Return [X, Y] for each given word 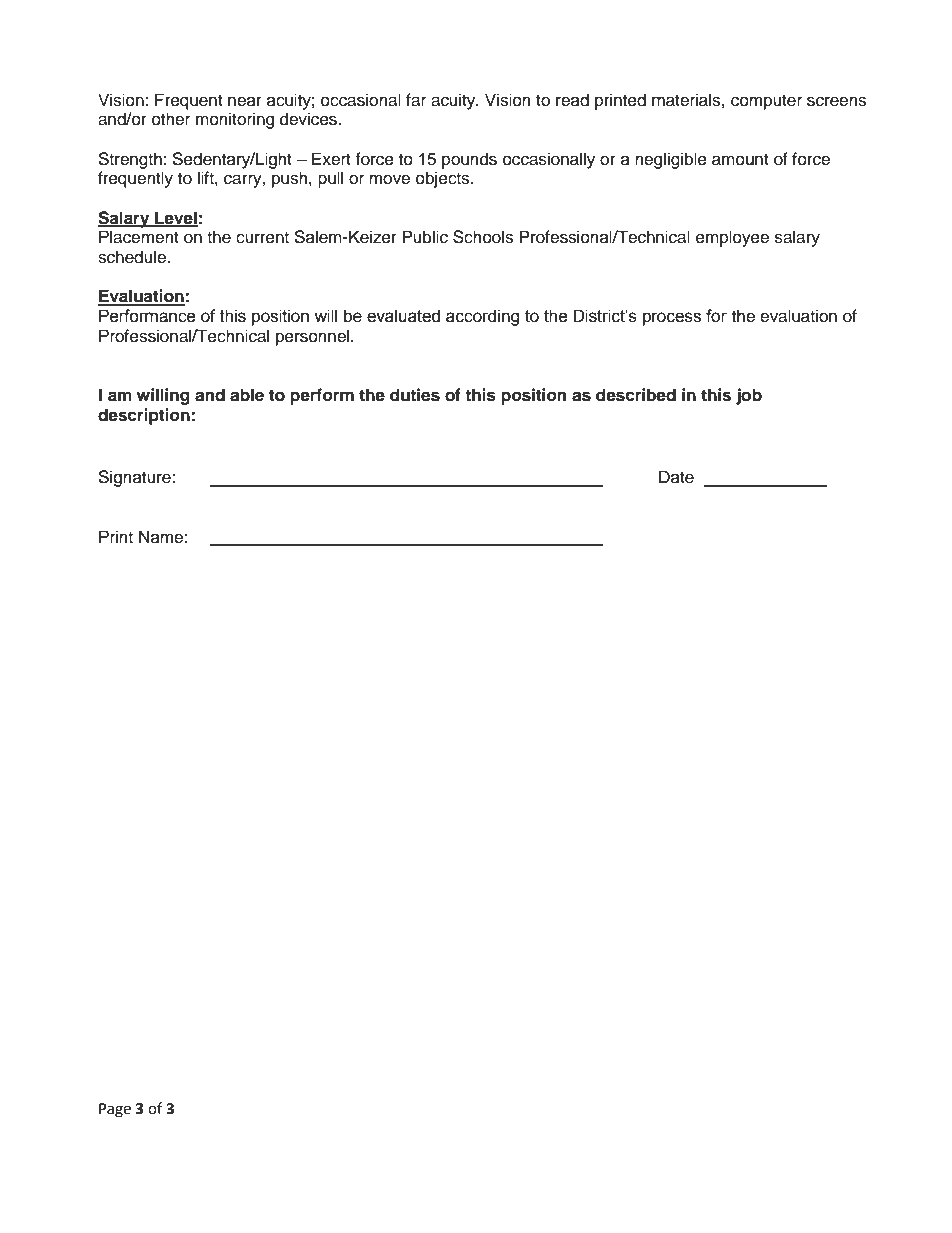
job [749, 396]
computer [766, 102]
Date [676, 477]
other [171, 119]
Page [115, 1110]
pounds [469, 160]
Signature [135, 478]
